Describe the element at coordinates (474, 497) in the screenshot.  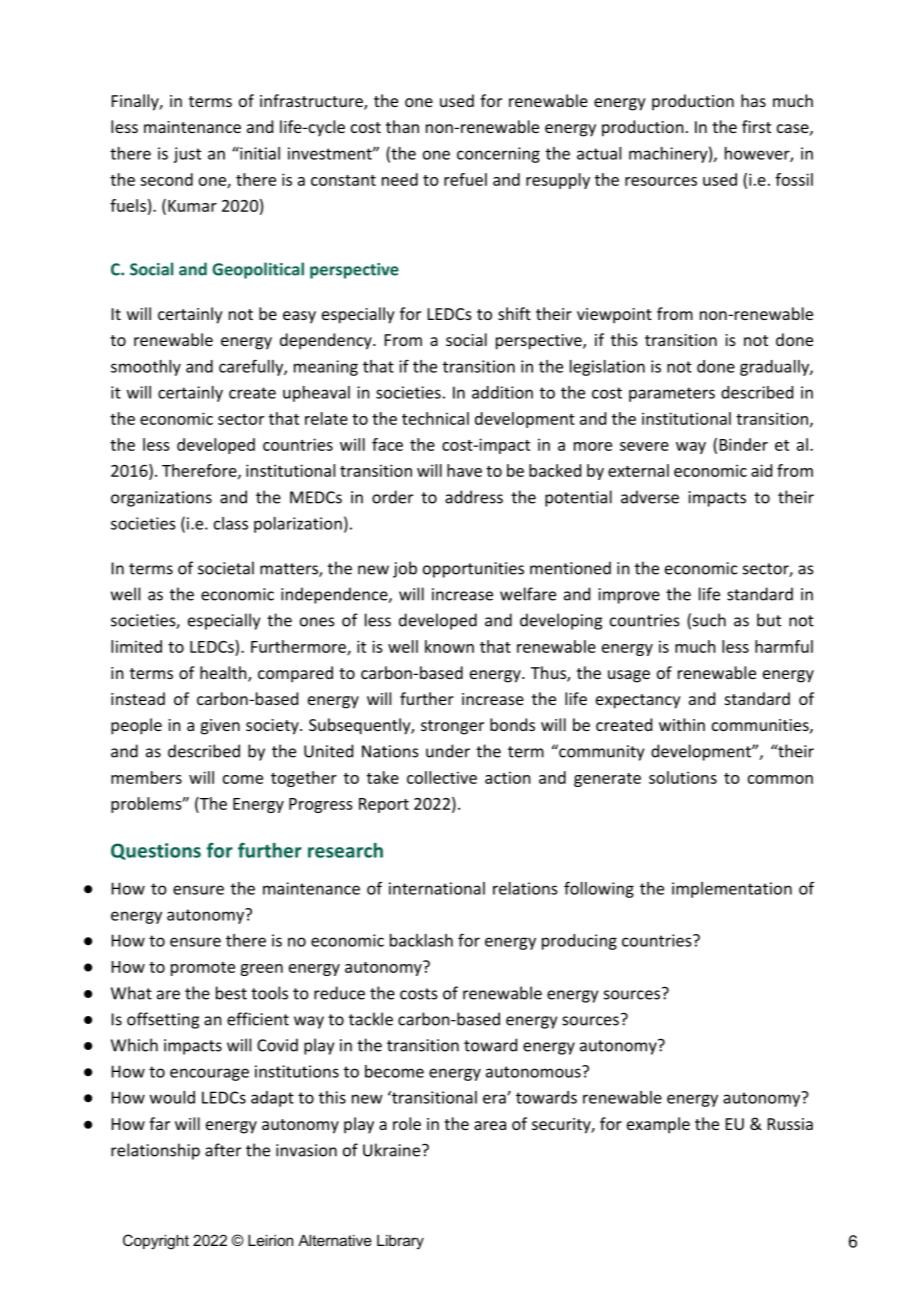
I see `address` at that location.
